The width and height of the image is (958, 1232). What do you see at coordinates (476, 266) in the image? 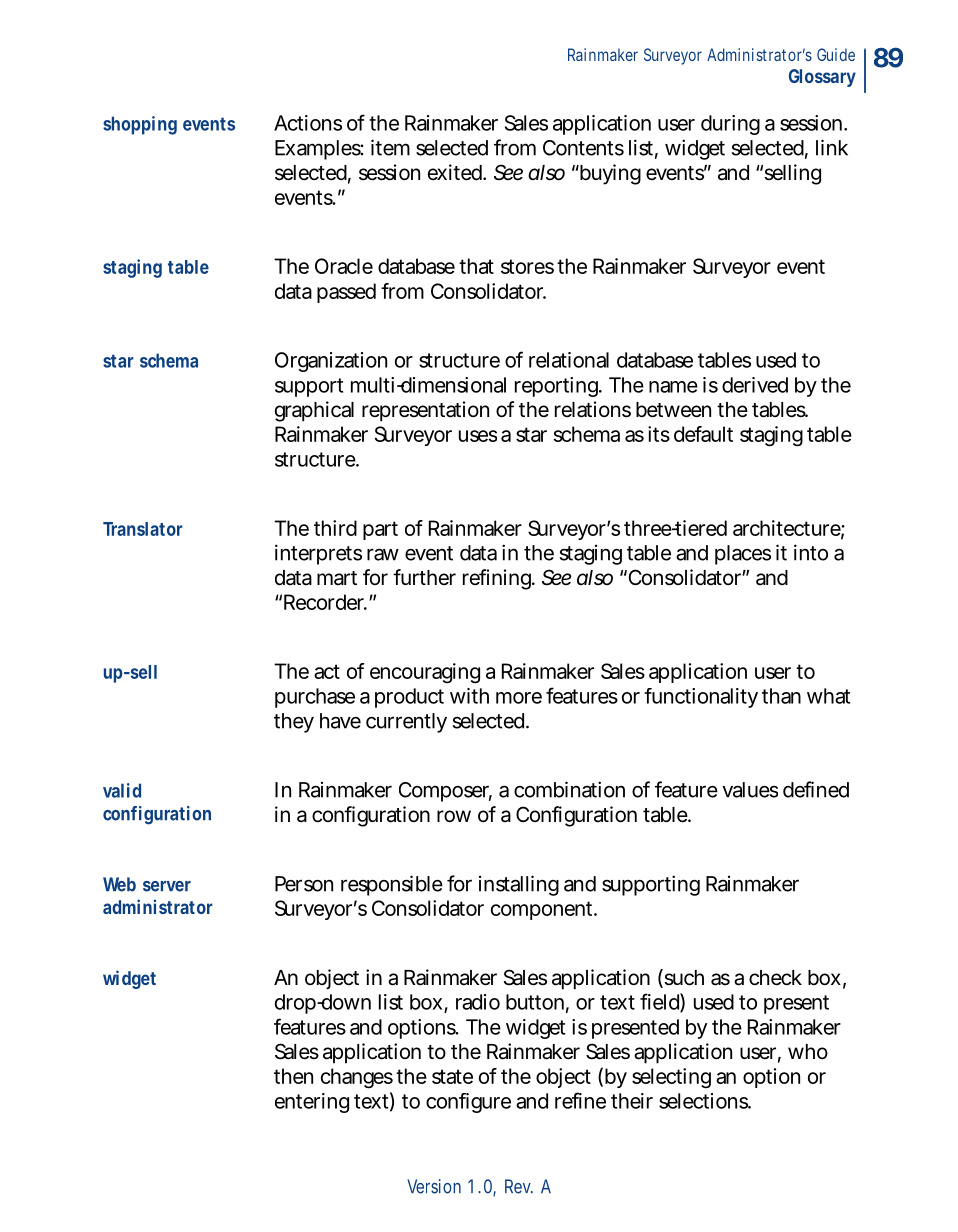
I see `that` at bounding box center [476, 266].
